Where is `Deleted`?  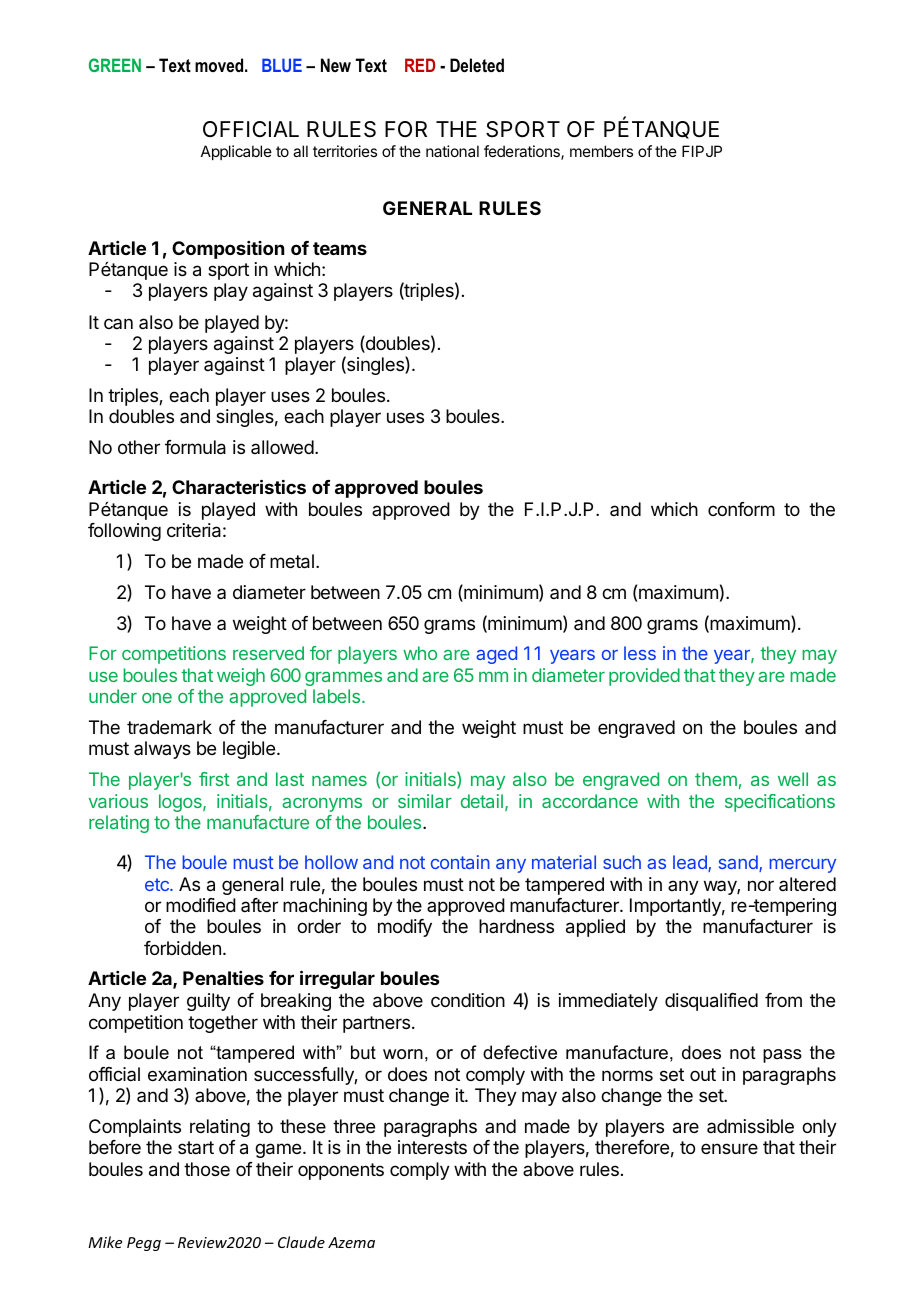 Deleted is located at coordinates (477, 65).
